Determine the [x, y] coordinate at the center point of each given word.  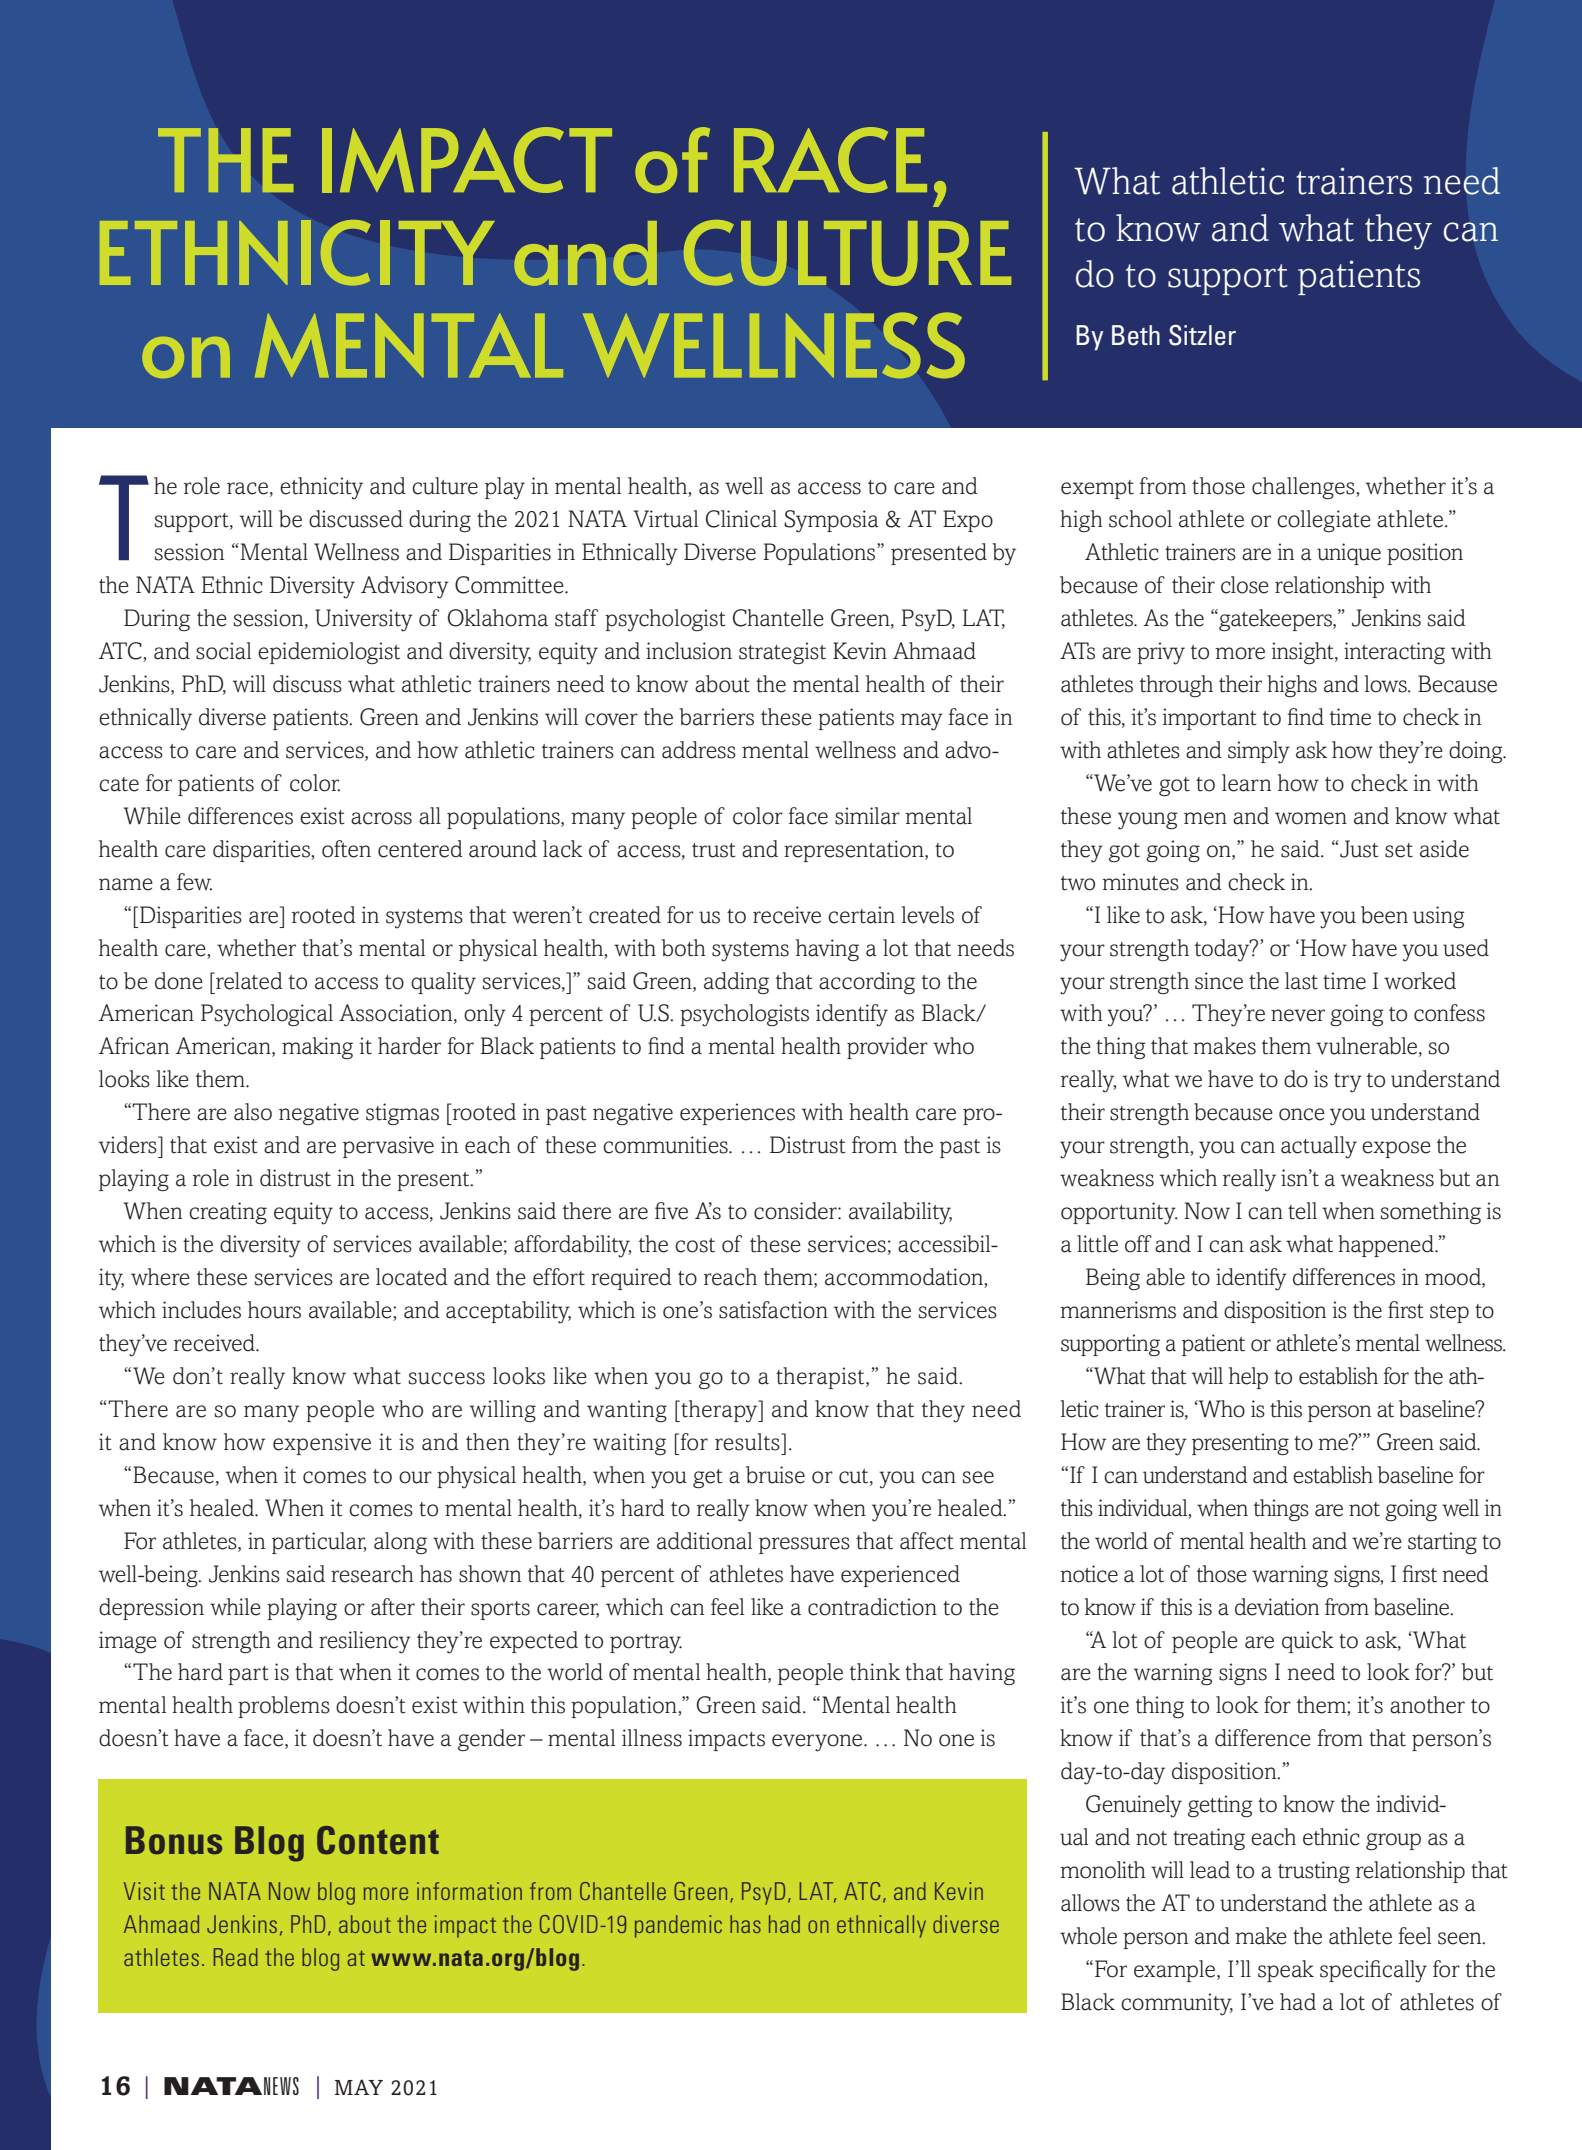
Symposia [831, 521]
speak [1286, 1971]
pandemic [678, 1926]
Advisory [405, 587]
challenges [1304, 488]
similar [867, 816]
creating [228, 1213]
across [381, 818]
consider [796, 1211]
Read [236, 1957]
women [1311, 818]
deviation [1277, 1607]
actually [1319, 1147]
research [372, 1574]
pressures [804, 1545]
